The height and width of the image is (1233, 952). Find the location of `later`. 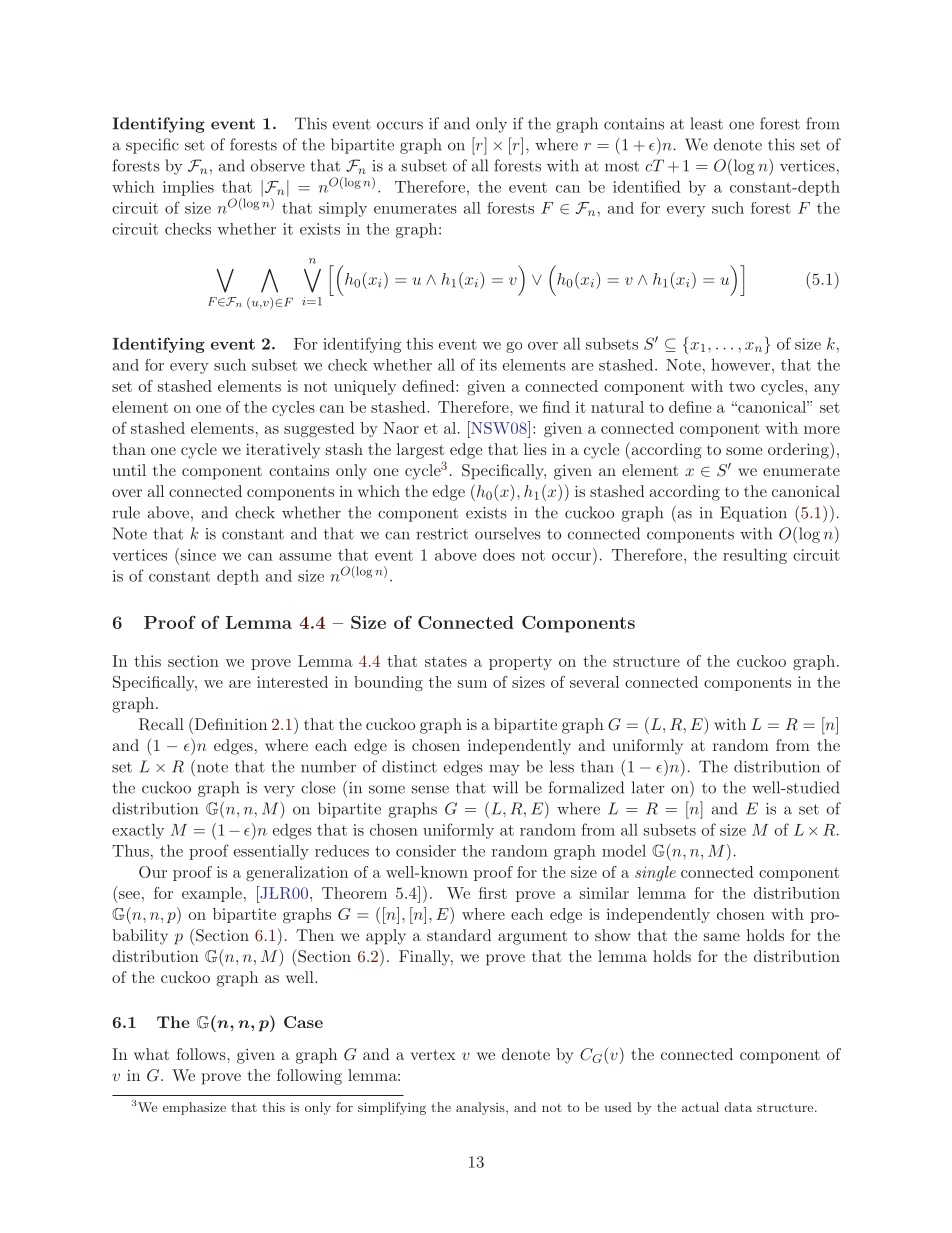

later is located at coordinates (648, 787).
